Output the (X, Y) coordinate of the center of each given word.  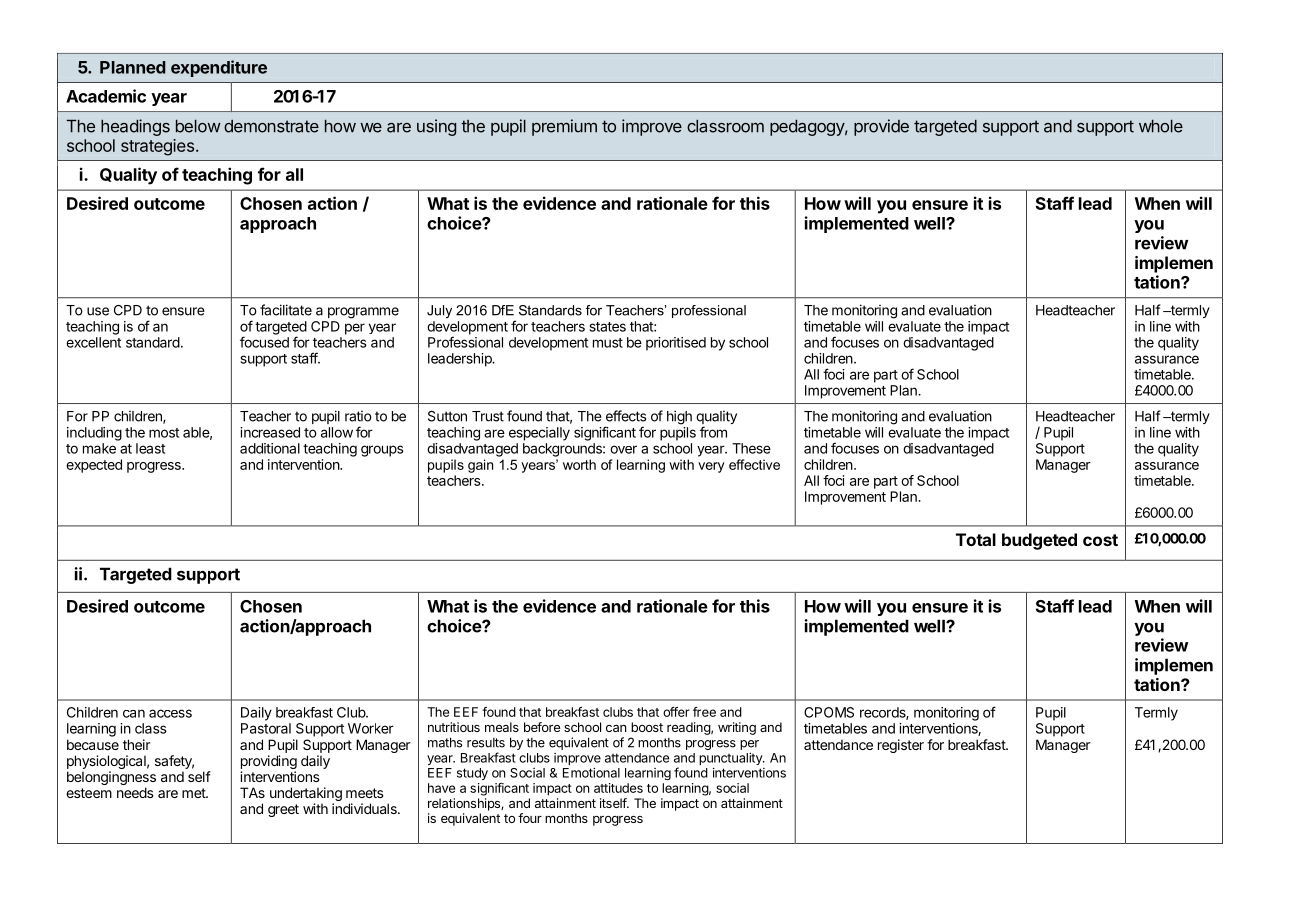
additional (270, 448)
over (623, 449)
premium (564, 127)
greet (283, 810)
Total (976, 539)
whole (1161, 126)
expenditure (219, 68)
